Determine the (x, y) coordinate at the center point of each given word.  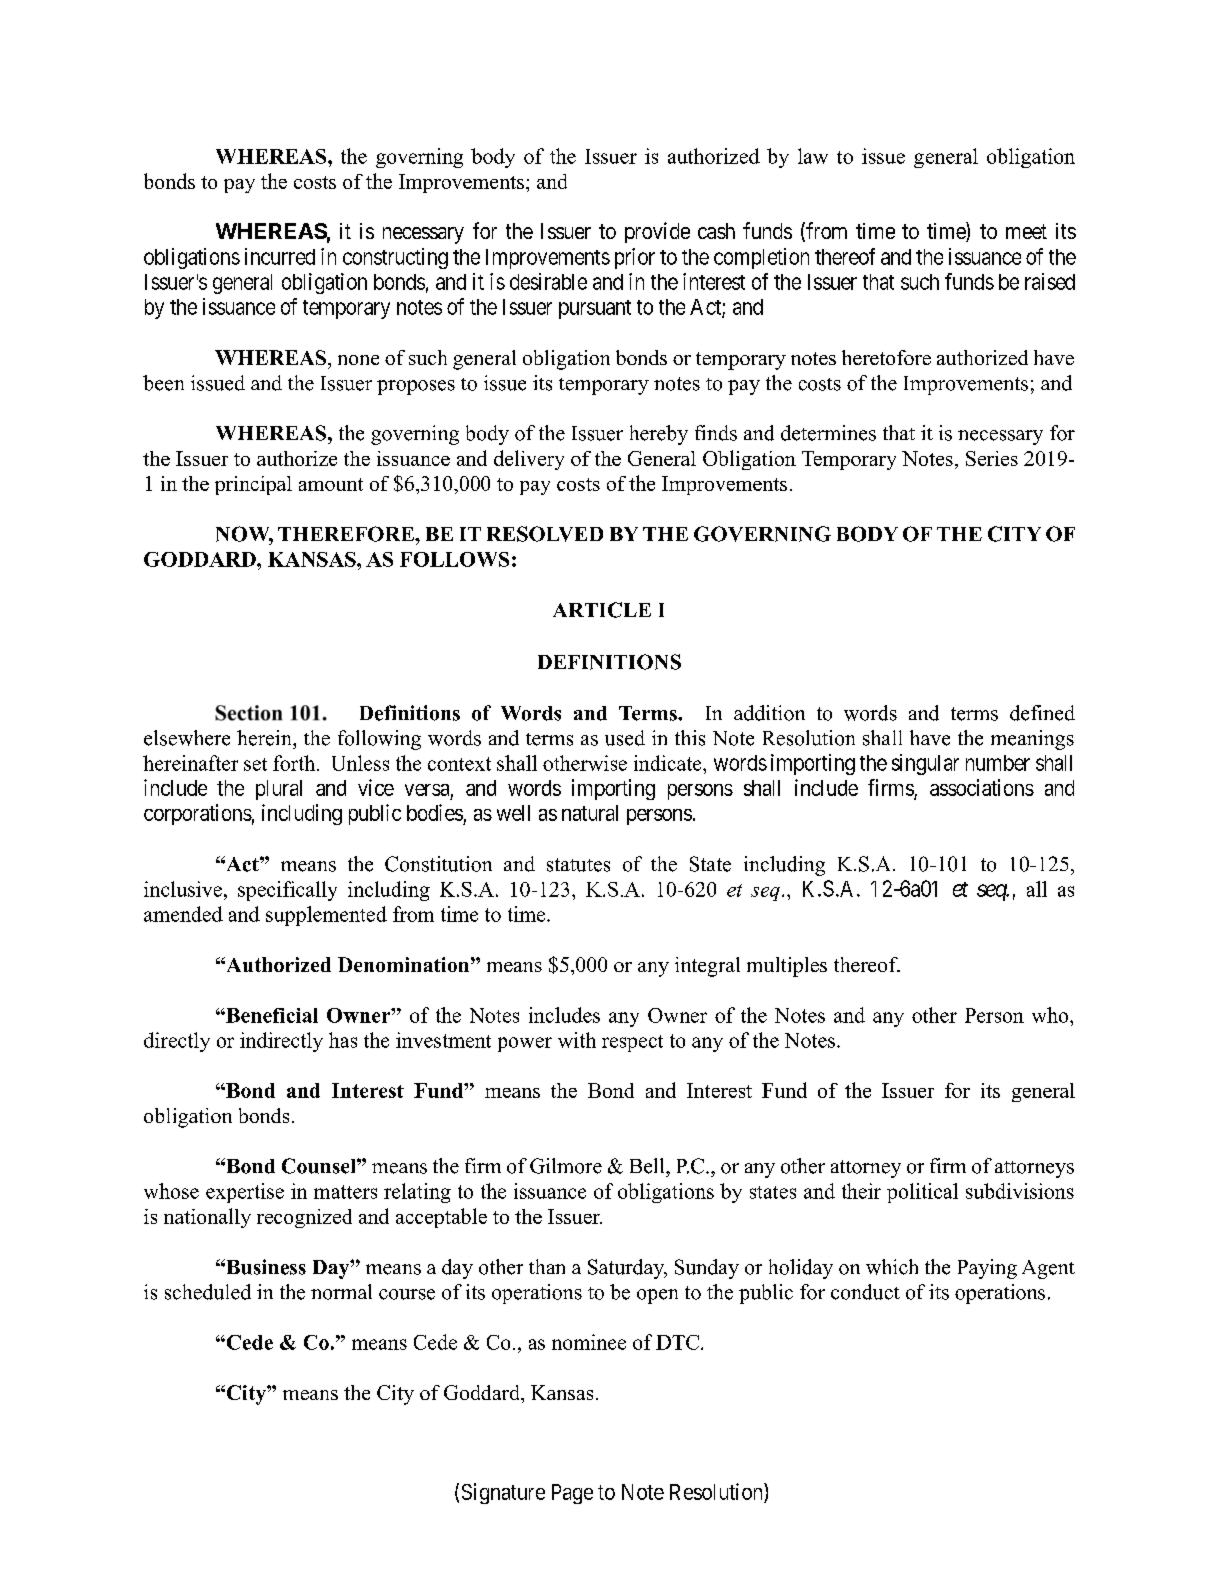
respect (632, 1043)
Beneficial (271, 1015)
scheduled (208, 1292)
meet (1026, 231)
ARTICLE (602, 610)
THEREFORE (347, 534)
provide (657, 232)
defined (1042, 713)
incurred (280, 256)
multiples (787, 967)
